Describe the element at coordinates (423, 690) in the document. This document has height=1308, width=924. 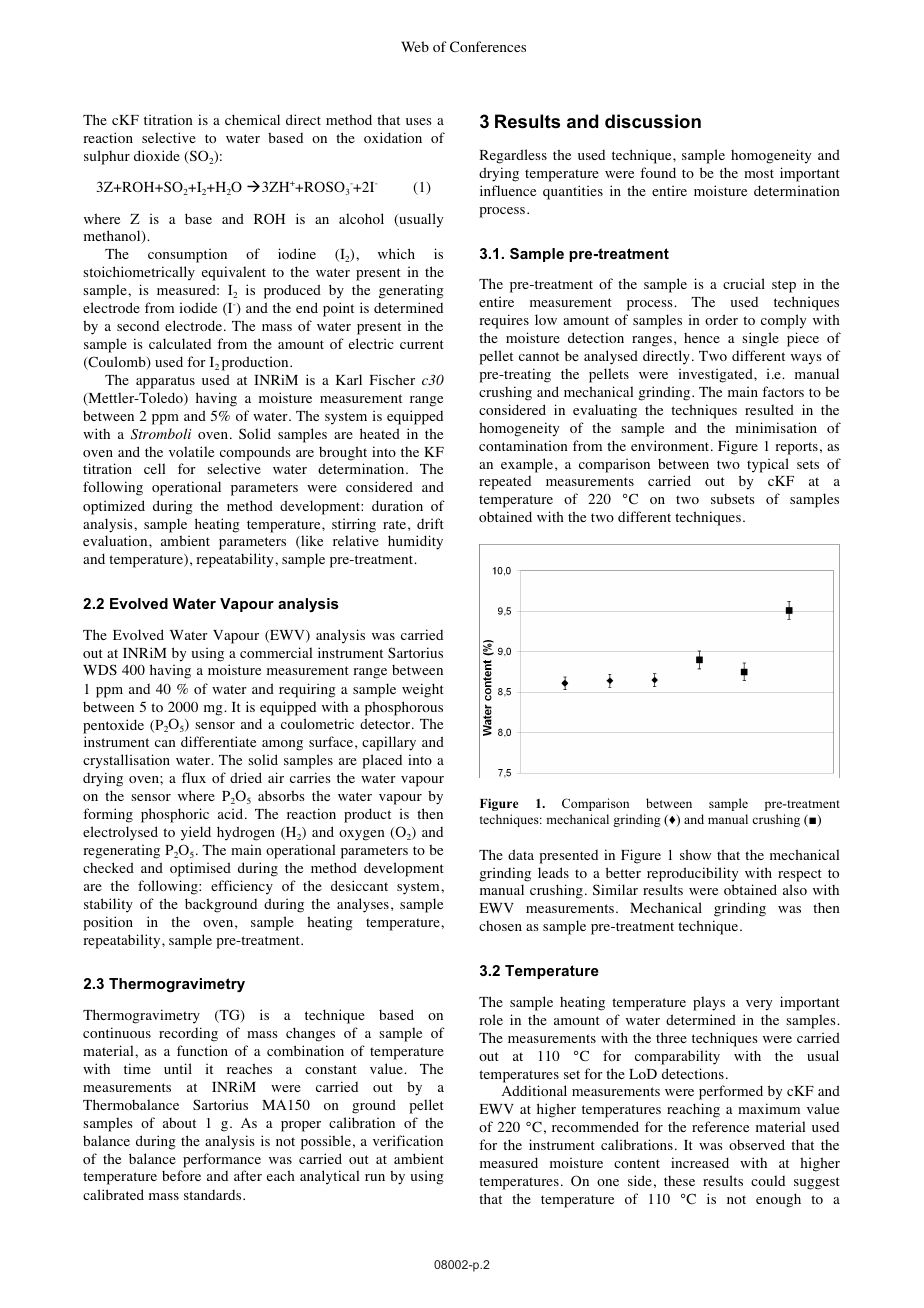
I see `weight` at that location.
